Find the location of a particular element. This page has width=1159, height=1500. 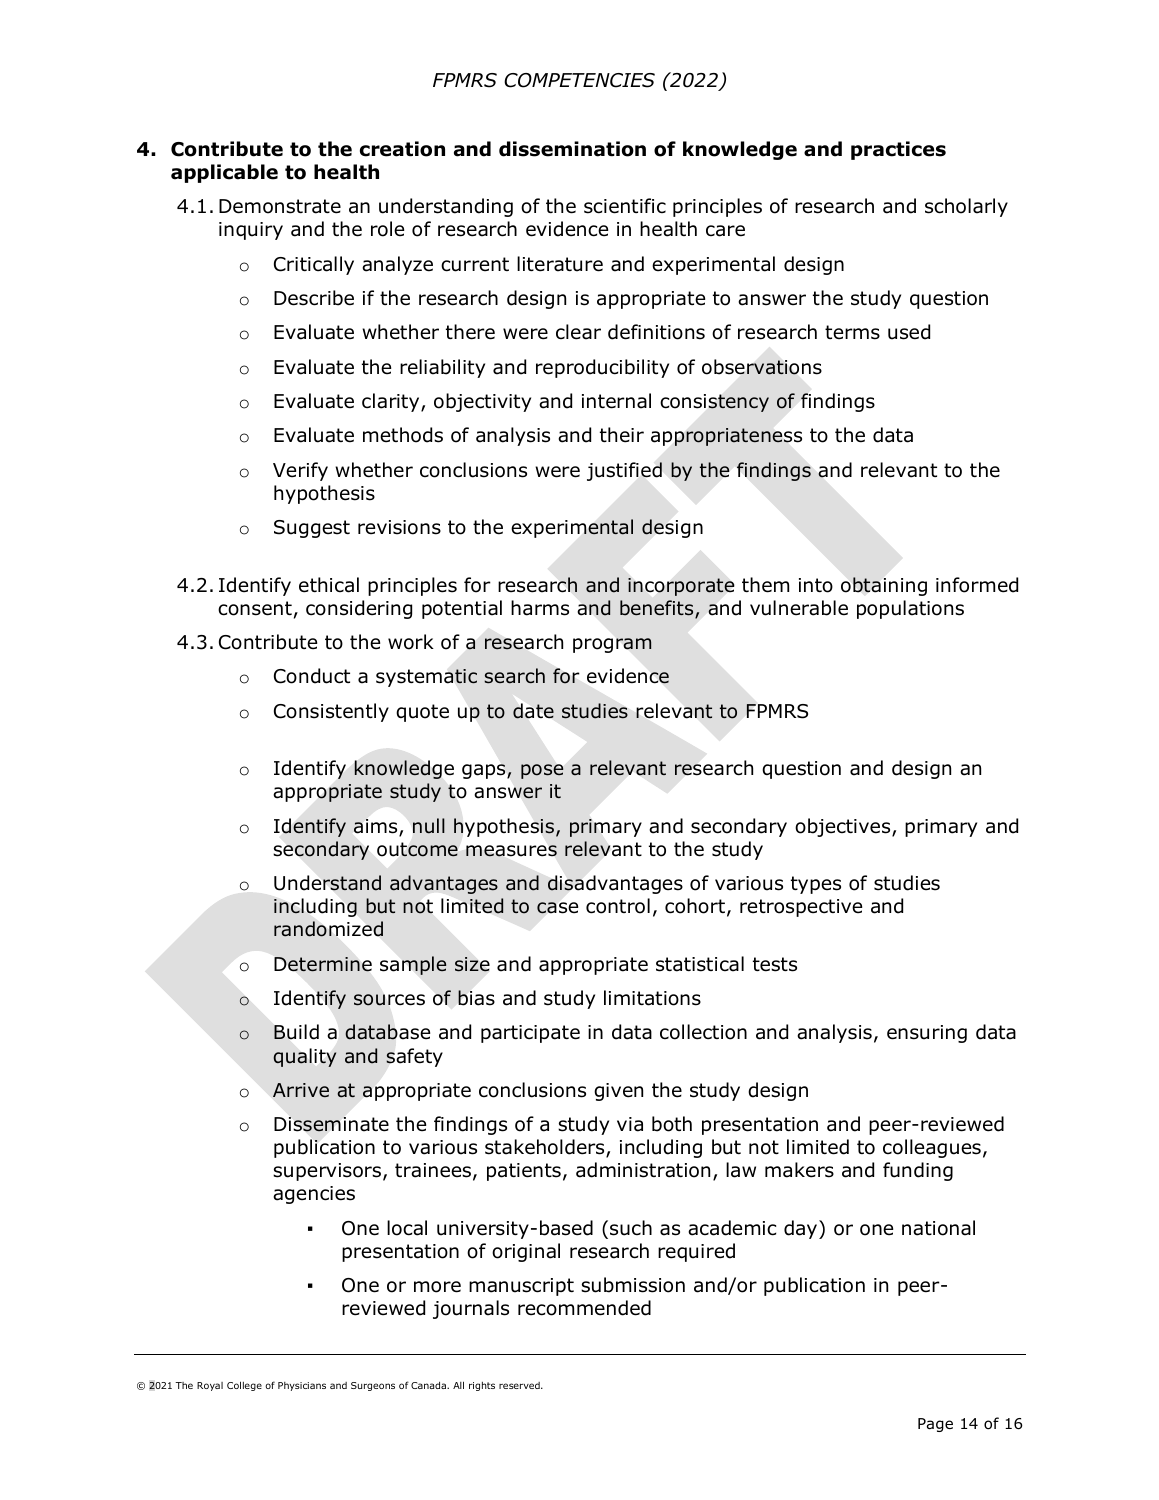

pose is located at coordinates (542, 771).
